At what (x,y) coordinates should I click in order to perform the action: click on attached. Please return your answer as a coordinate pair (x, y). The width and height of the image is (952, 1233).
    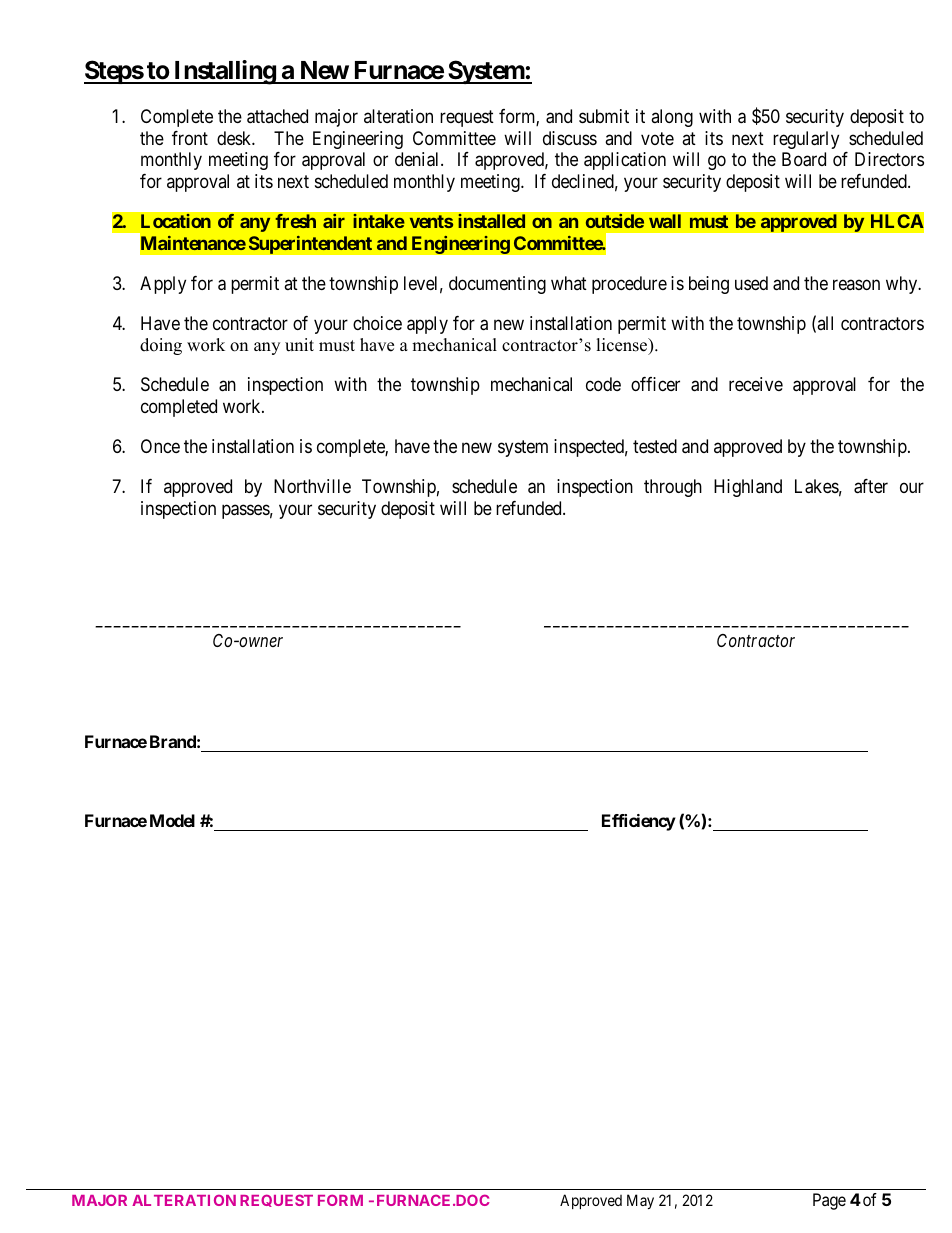
    Looking at the image, I should click on (277, 116).
